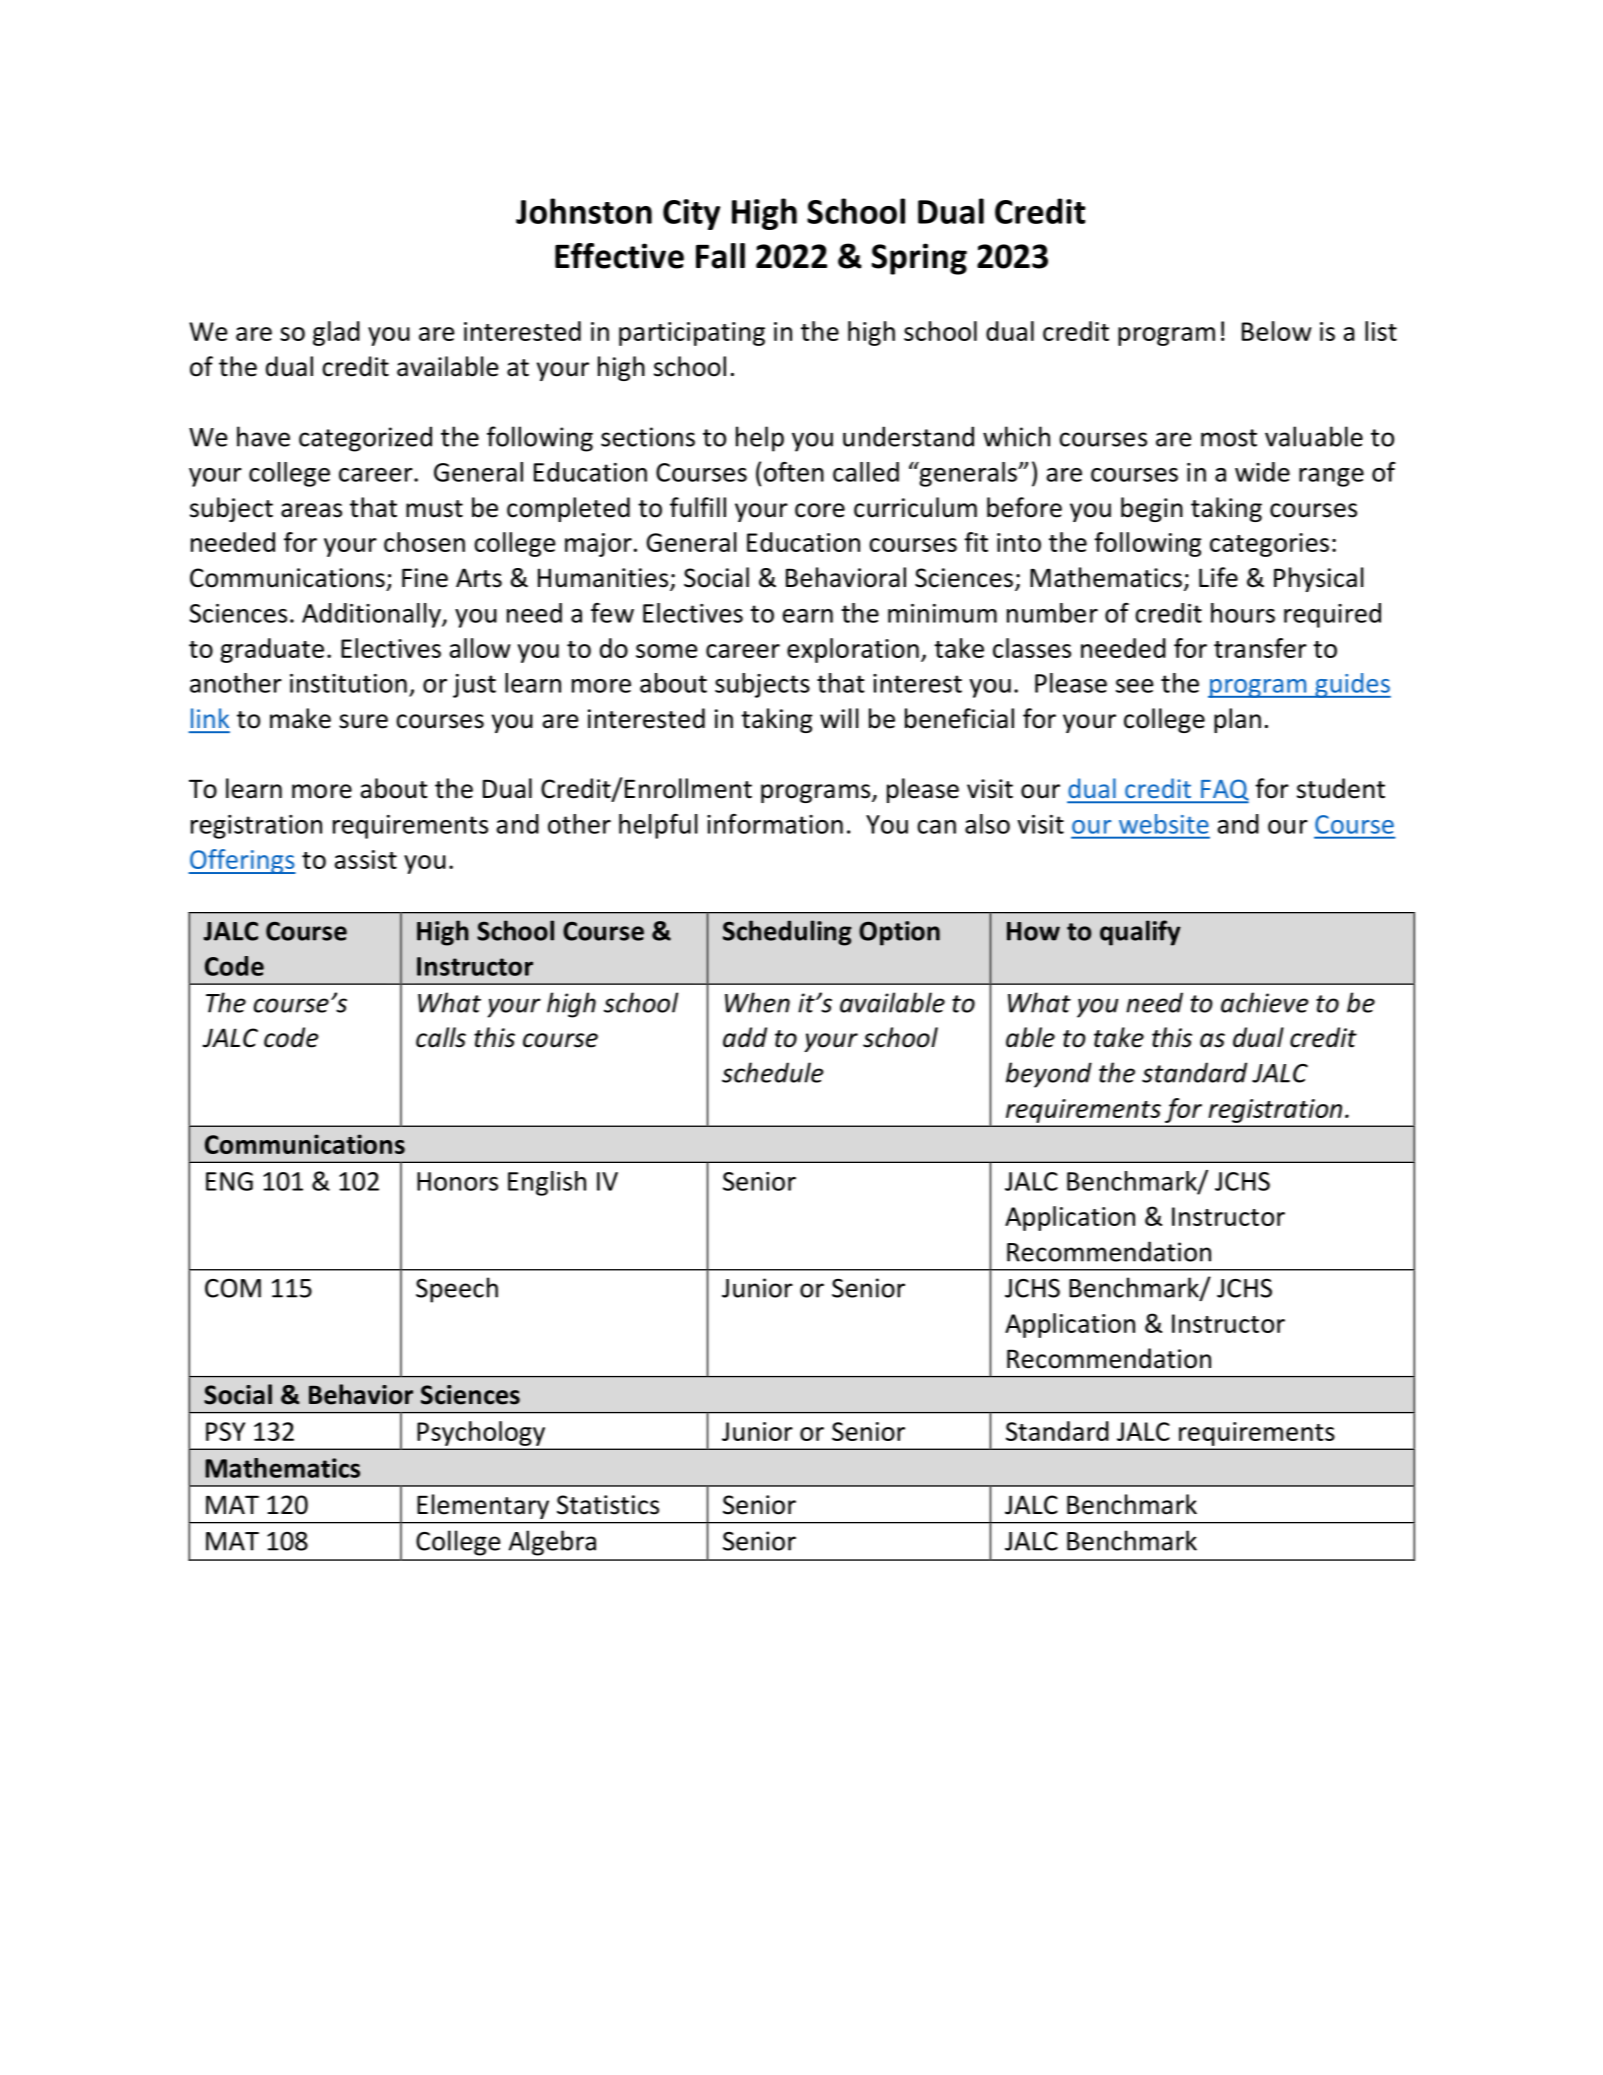 The image size is (1603, 2075). What do you see at coordinates (720, 256) in the screenshot?
I see `Fall` at bounding box center [720, 256].
